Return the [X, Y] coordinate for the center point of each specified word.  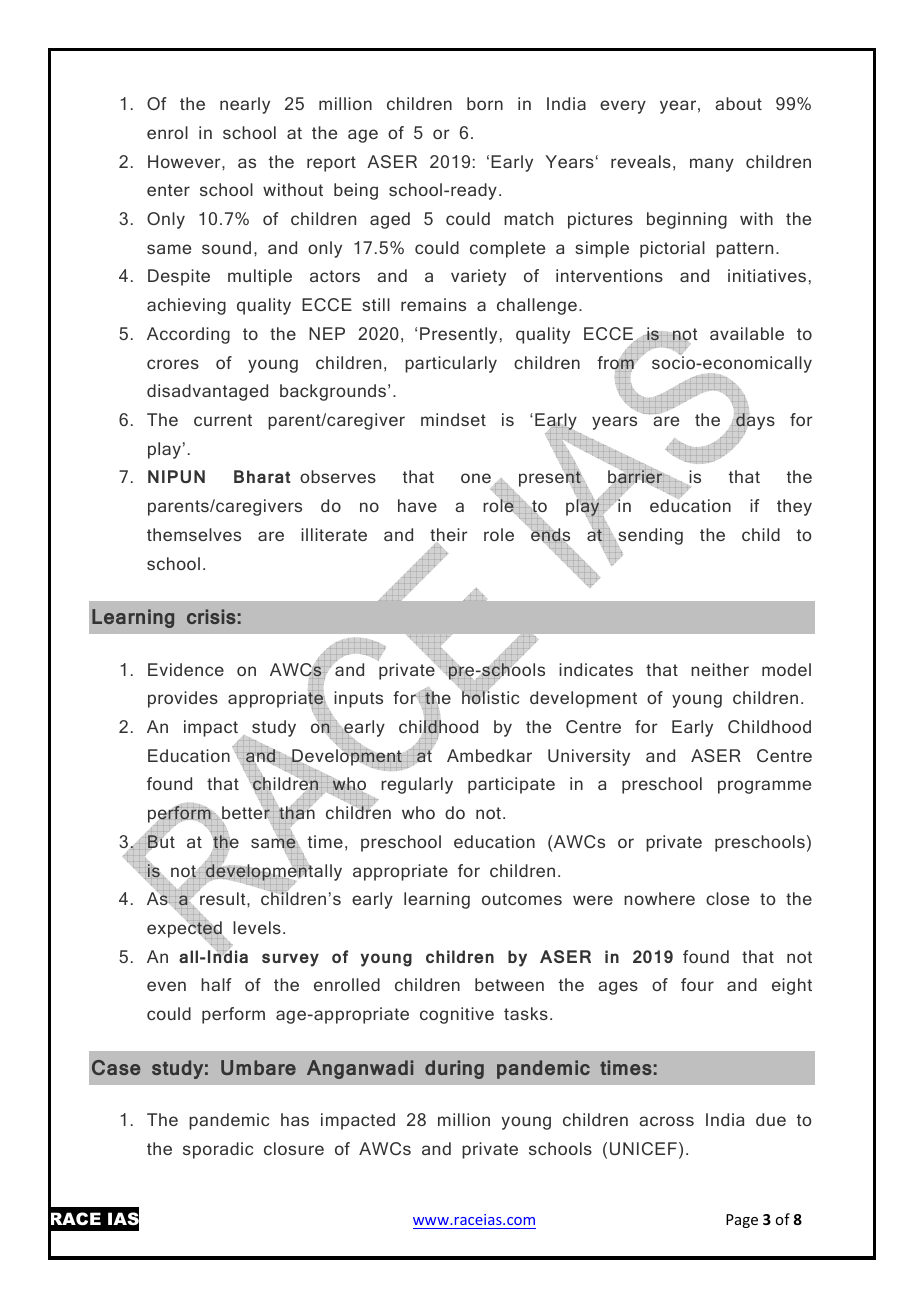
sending [649, 537]
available [747, 333]
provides [183, 699]
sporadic [218, 1150]
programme [764, 787]
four [697, 984]
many [712, 165]
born [485, 103]
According [188, 335]
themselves [194, 534]
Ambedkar [489, 755]
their [448, 534]
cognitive [457, 1015]
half [216, 984]
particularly [451, 364]
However [185, 161]
